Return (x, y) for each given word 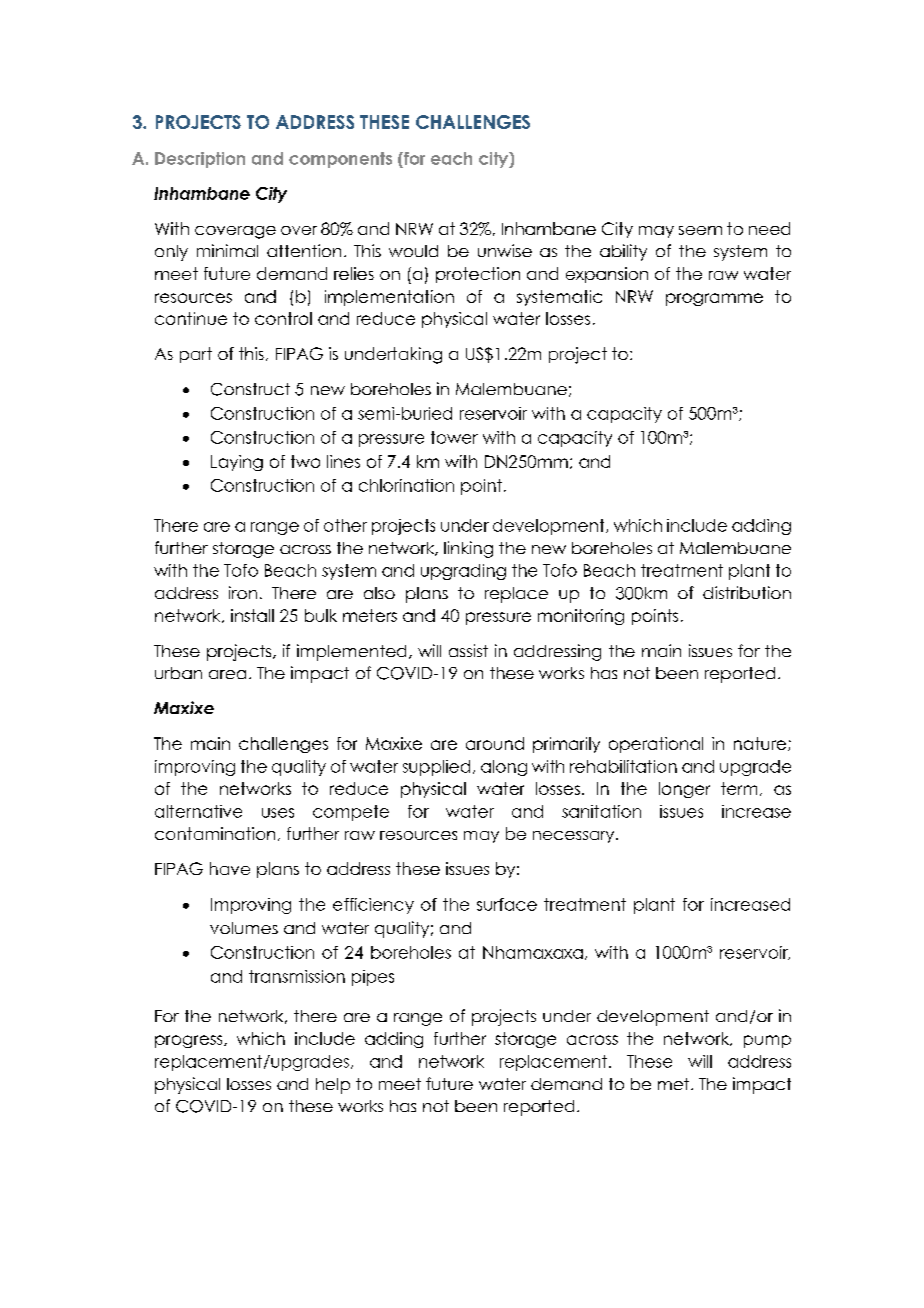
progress (190, 1041)
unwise (505, 250)
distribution (747, 592)
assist (468, 650)
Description (200, 160)
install (252, 615)
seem (700, 230)
